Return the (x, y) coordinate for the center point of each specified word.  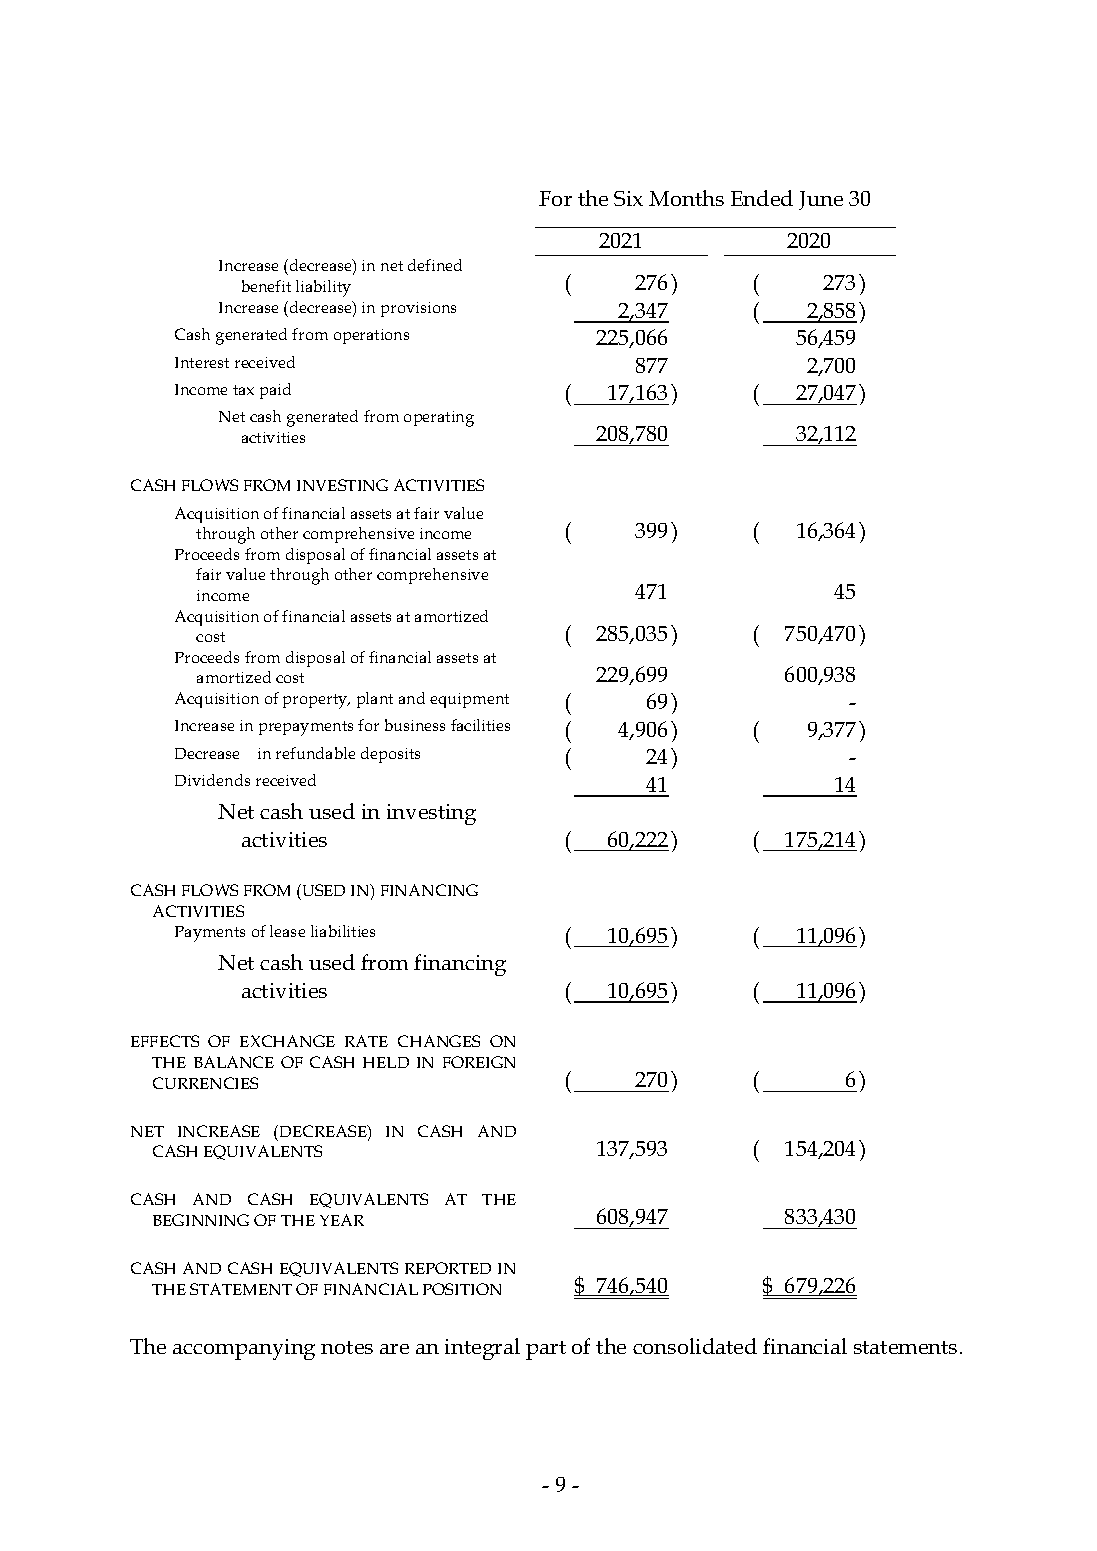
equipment (469, 700)
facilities (480, 725)
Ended (762, 198)
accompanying (244, 1349)
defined (435, 265)
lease (287, 931)
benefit (266, 286)
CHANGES (439, 1041)
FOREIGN (479, 1062)
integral (482, 1349)
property (316, 701)
